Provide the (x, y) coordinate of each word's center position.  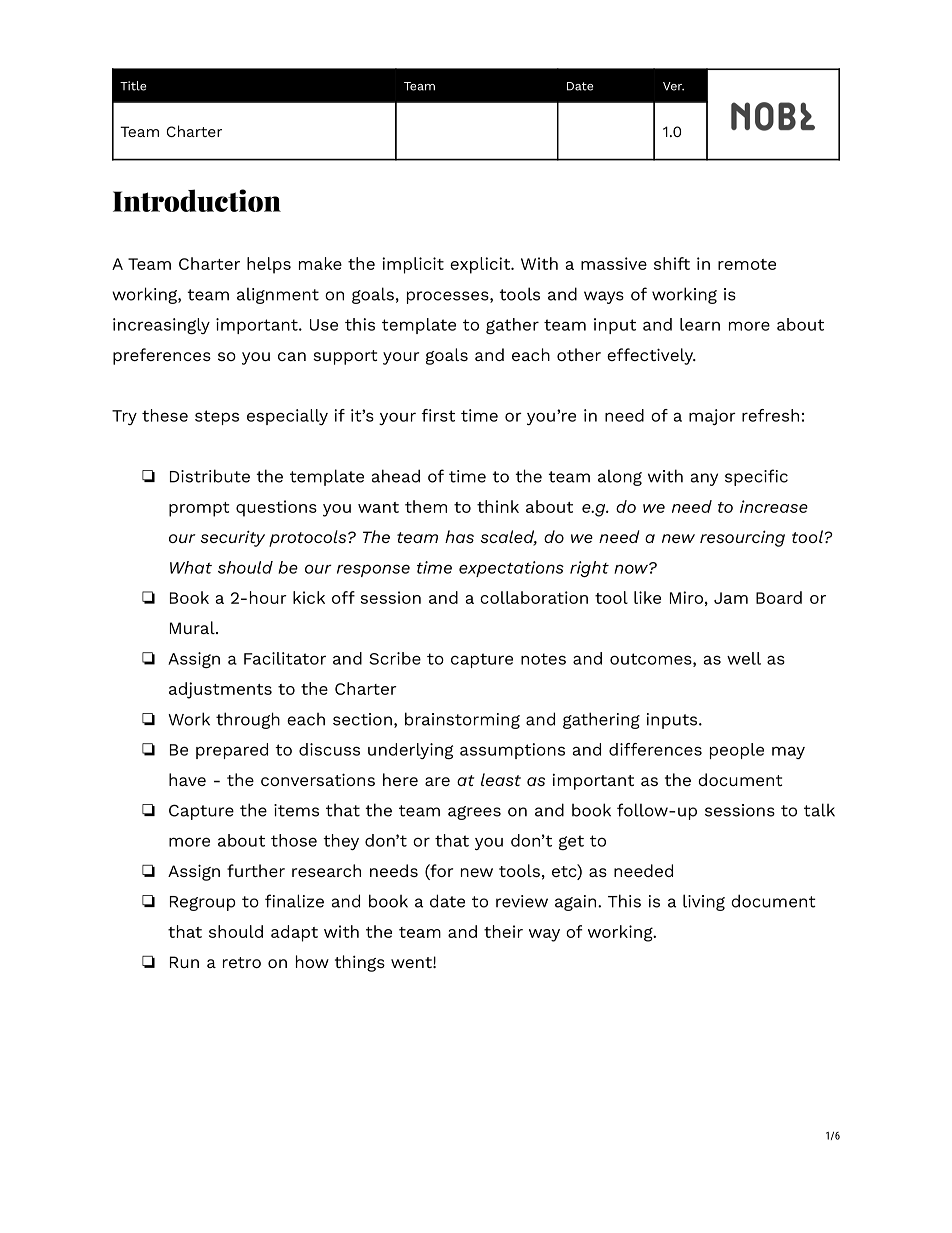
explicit (481, 265)
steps (217, 417)
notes (543, 659)
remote (747, 264)
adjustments (220, 690)
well (744, 658)
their (503, 931)
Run (184, 962)
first (438, 415)
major (712, 417)
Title (133, 86)
